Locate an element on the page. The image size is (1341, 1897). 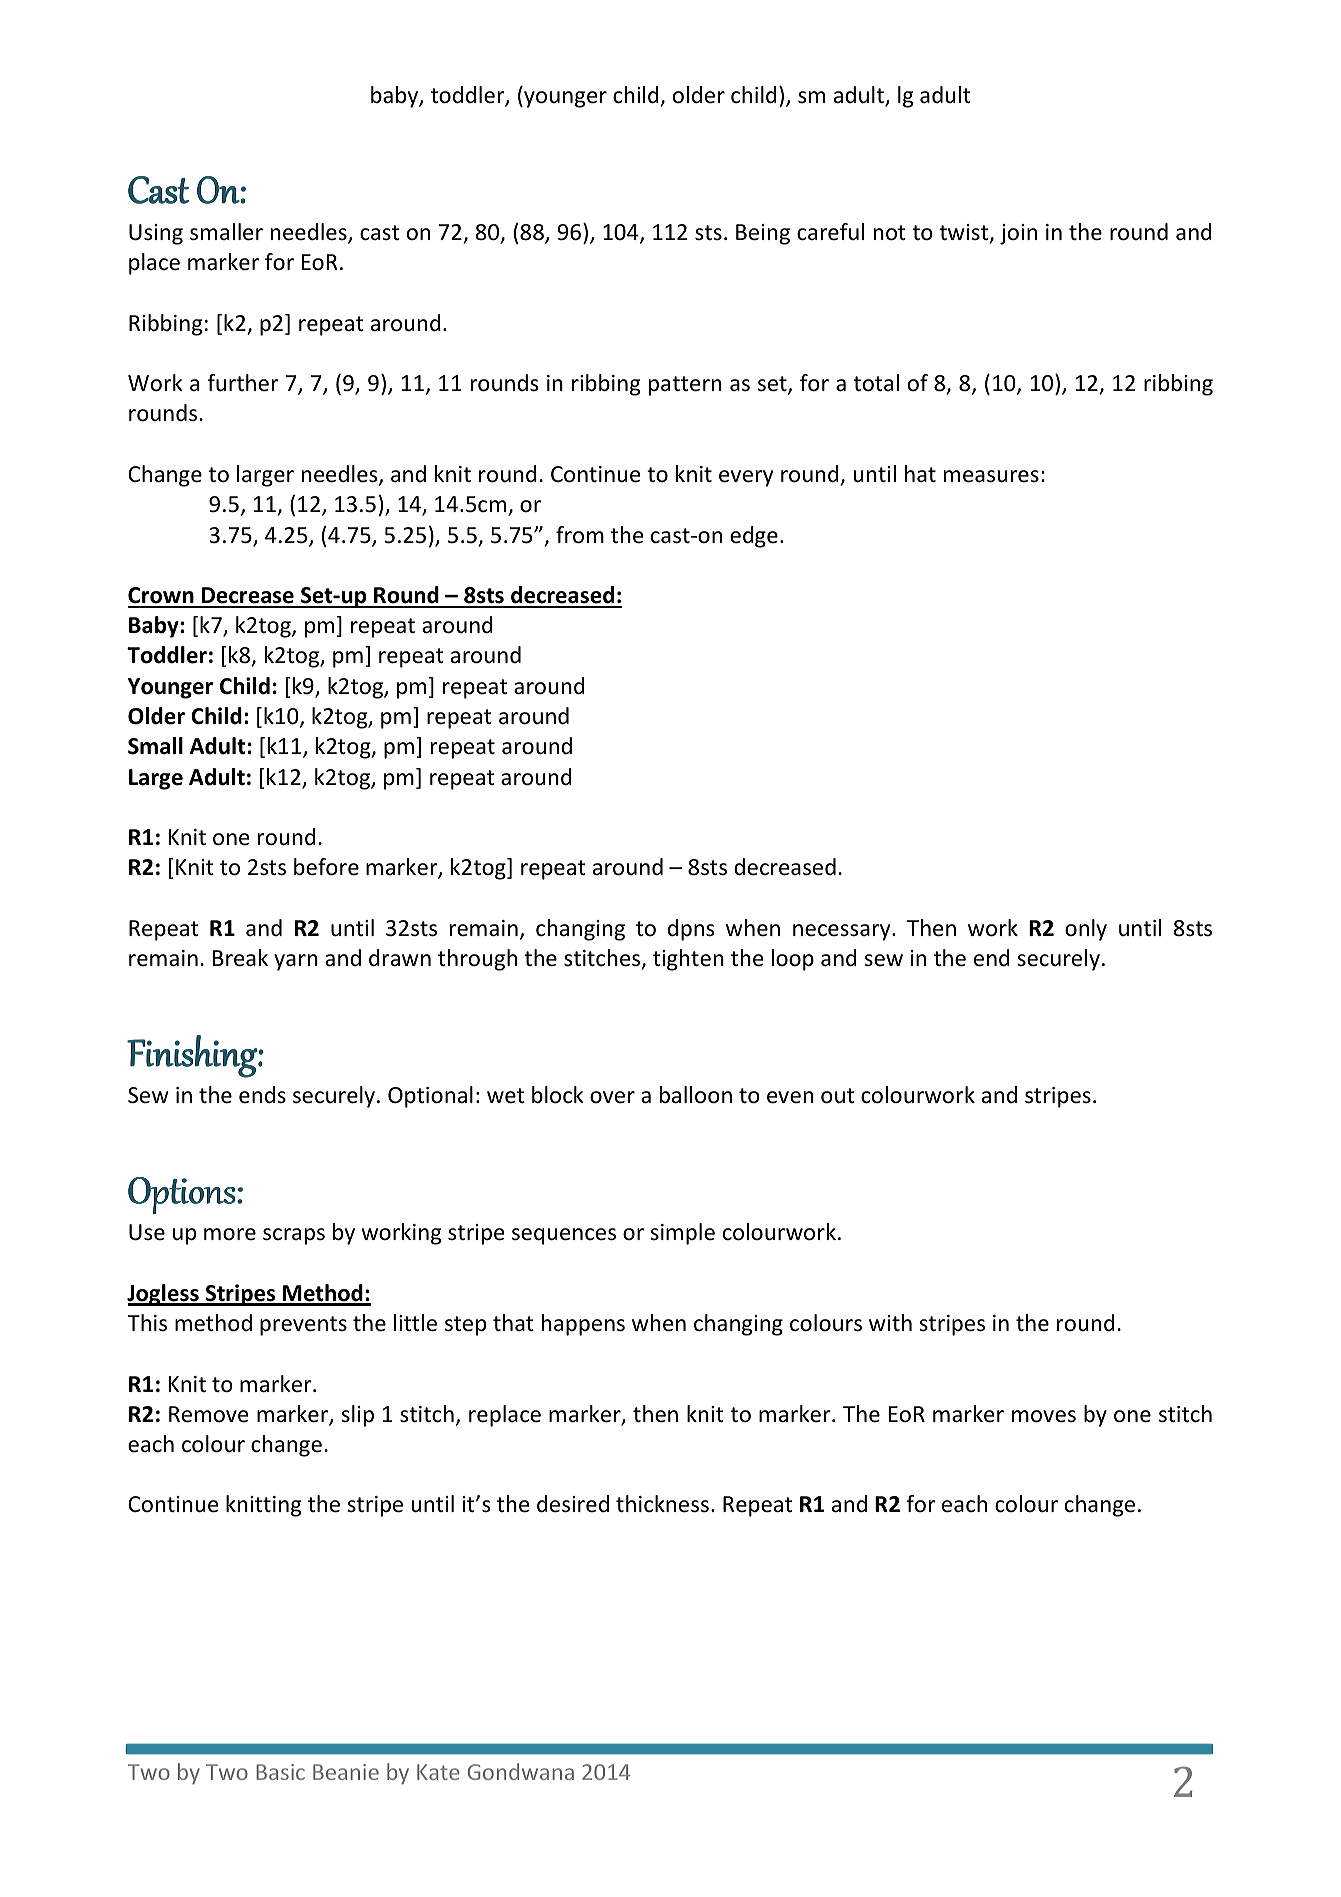
only is located at coordinates (1086, 930).
